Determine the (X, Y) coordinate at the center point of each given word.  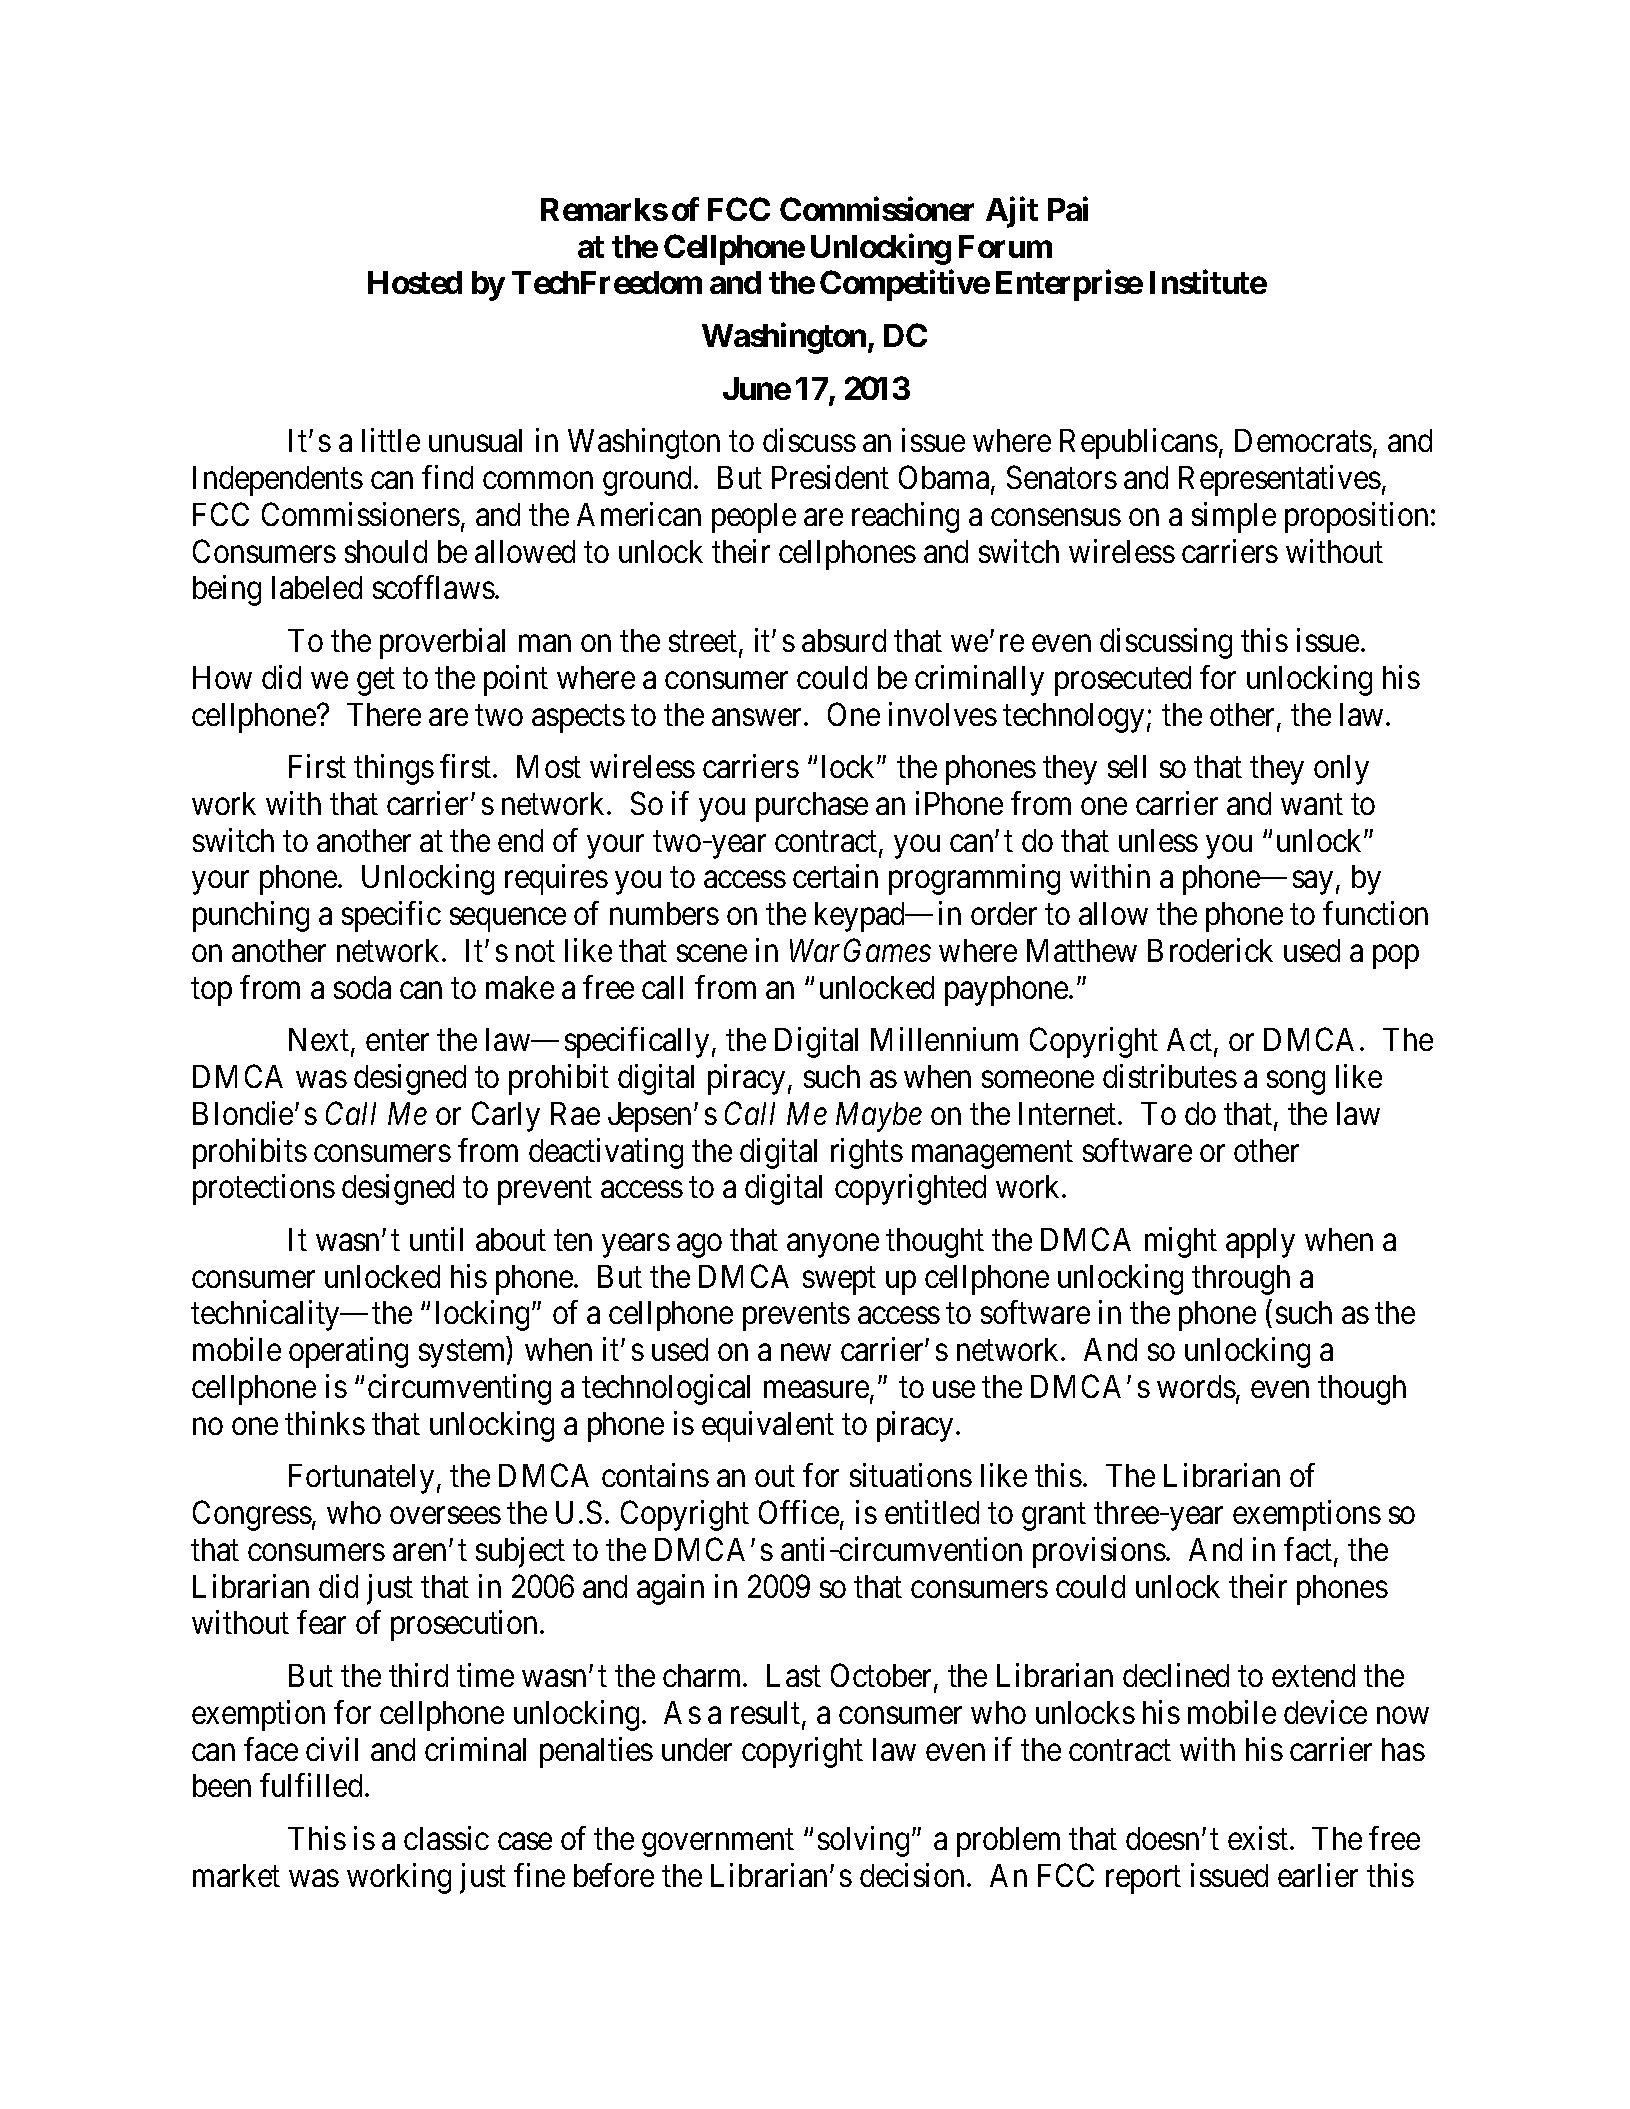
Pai (1068, 209)
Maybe (879, 1117)
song (1296, 1083)
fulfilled (311, 1785)
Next (320, 1041)
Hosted (415, 282)
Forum (1005, 246)
